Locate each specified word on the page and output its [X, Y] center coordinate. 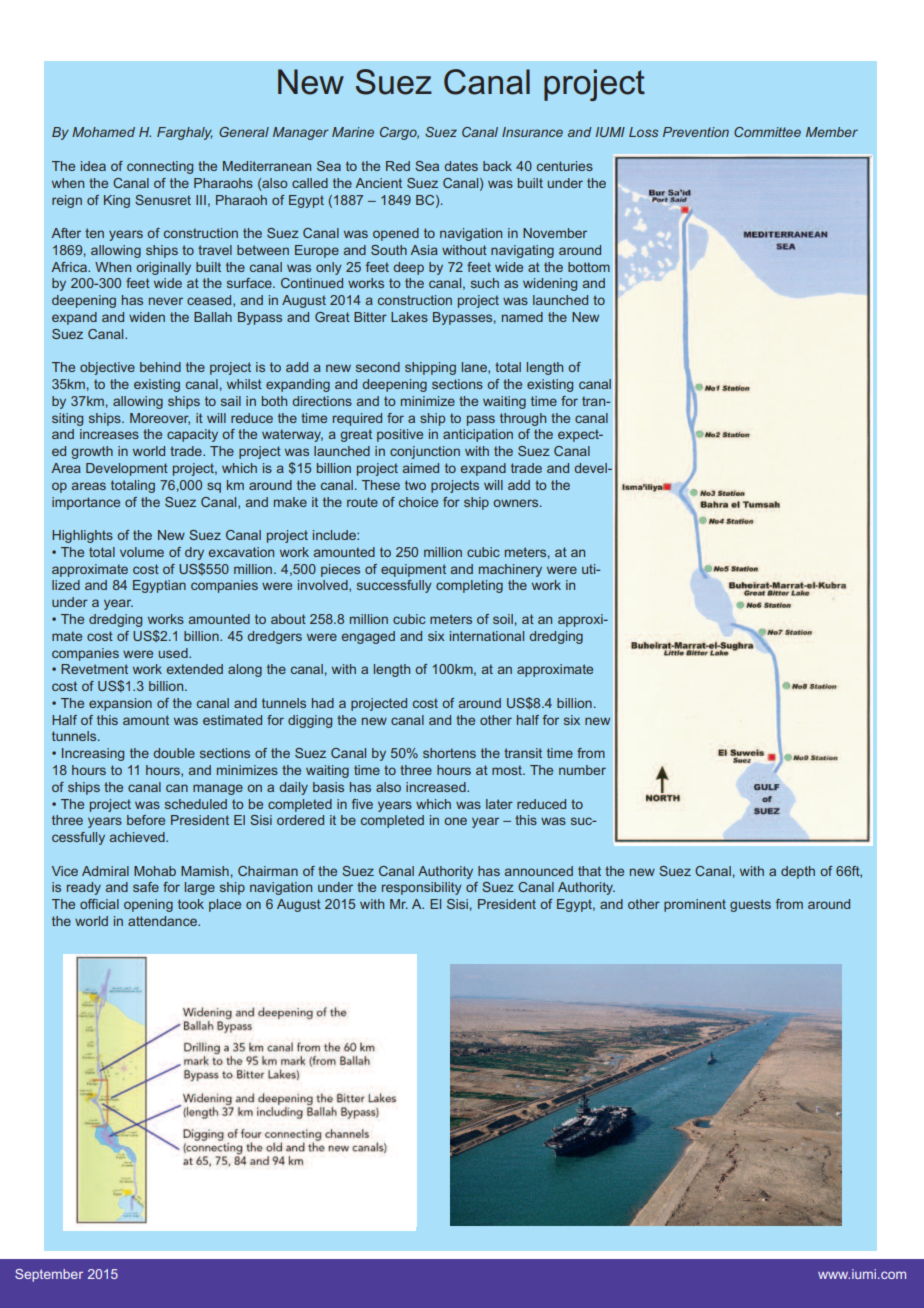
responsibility [422, 888]
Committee [767, 132]
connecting [160, 167]
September [49, 1275]
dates [461, 166]
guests [750, 905]
